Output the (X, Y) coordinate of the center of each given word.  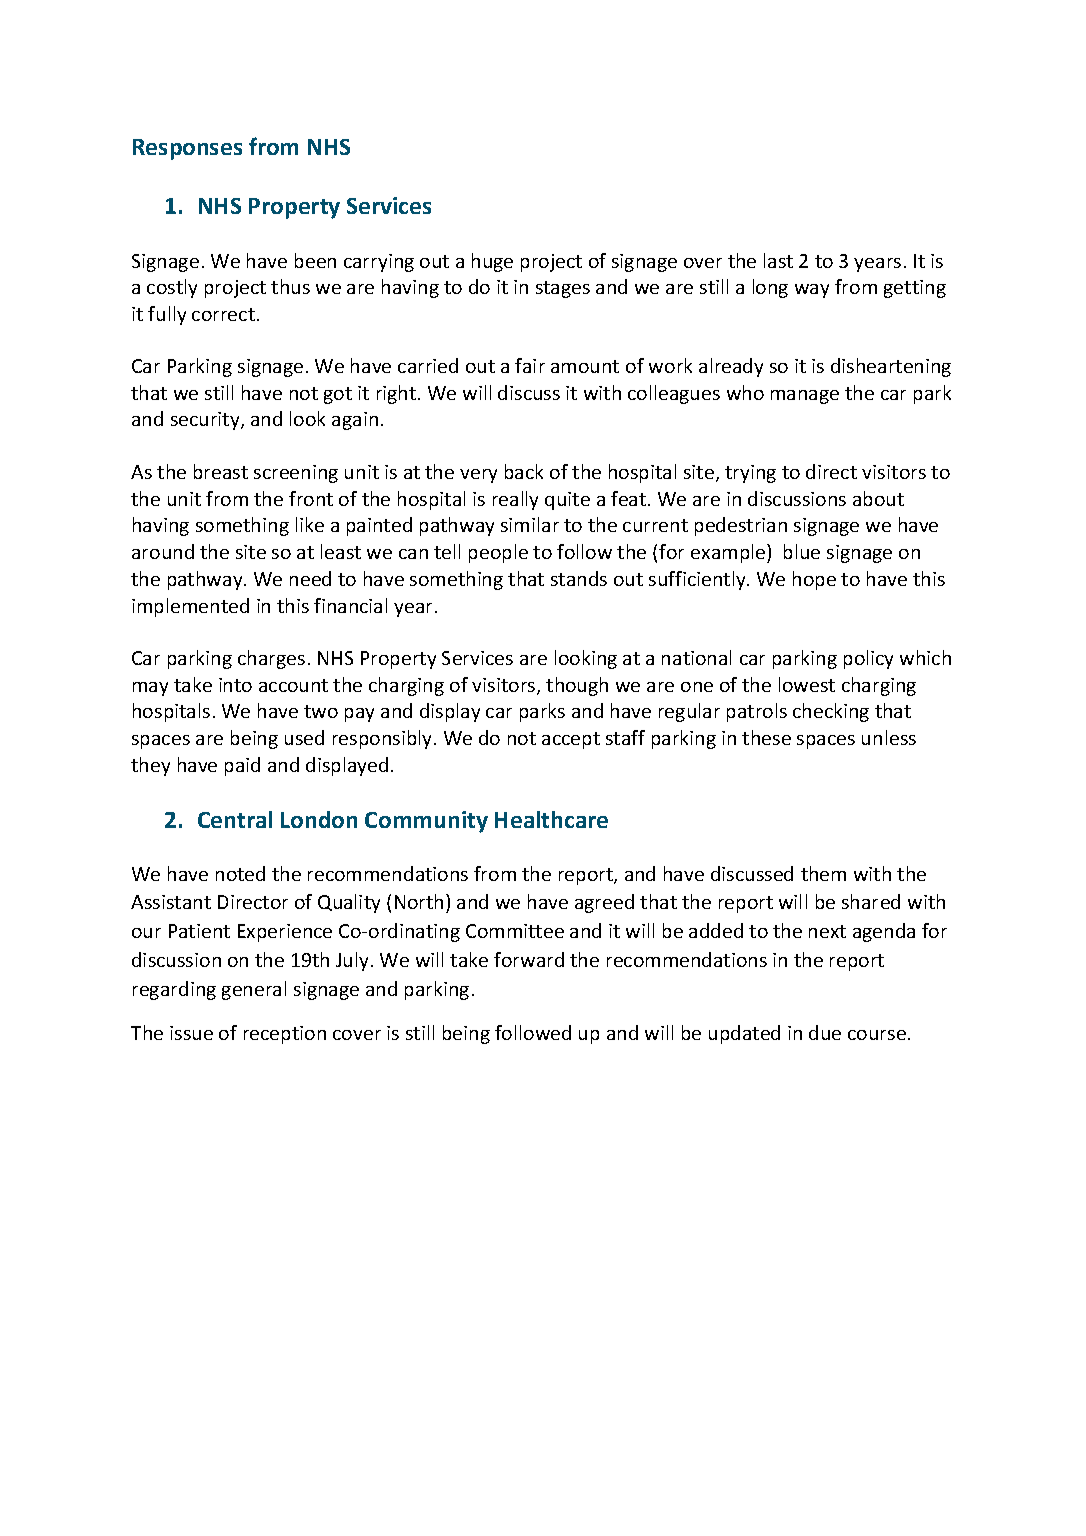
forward (529, 959)
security (206, 421)
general (254, 990)
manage (805, 397)
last (778, 260)
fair (530, 365)
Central (235, 819)
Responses (187, 149)
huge (492, 262)
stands (579, 578)
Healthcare (551, 819)
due (825, 1032)
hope (814, 580)
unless (889, 737)
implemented (190, 607)
